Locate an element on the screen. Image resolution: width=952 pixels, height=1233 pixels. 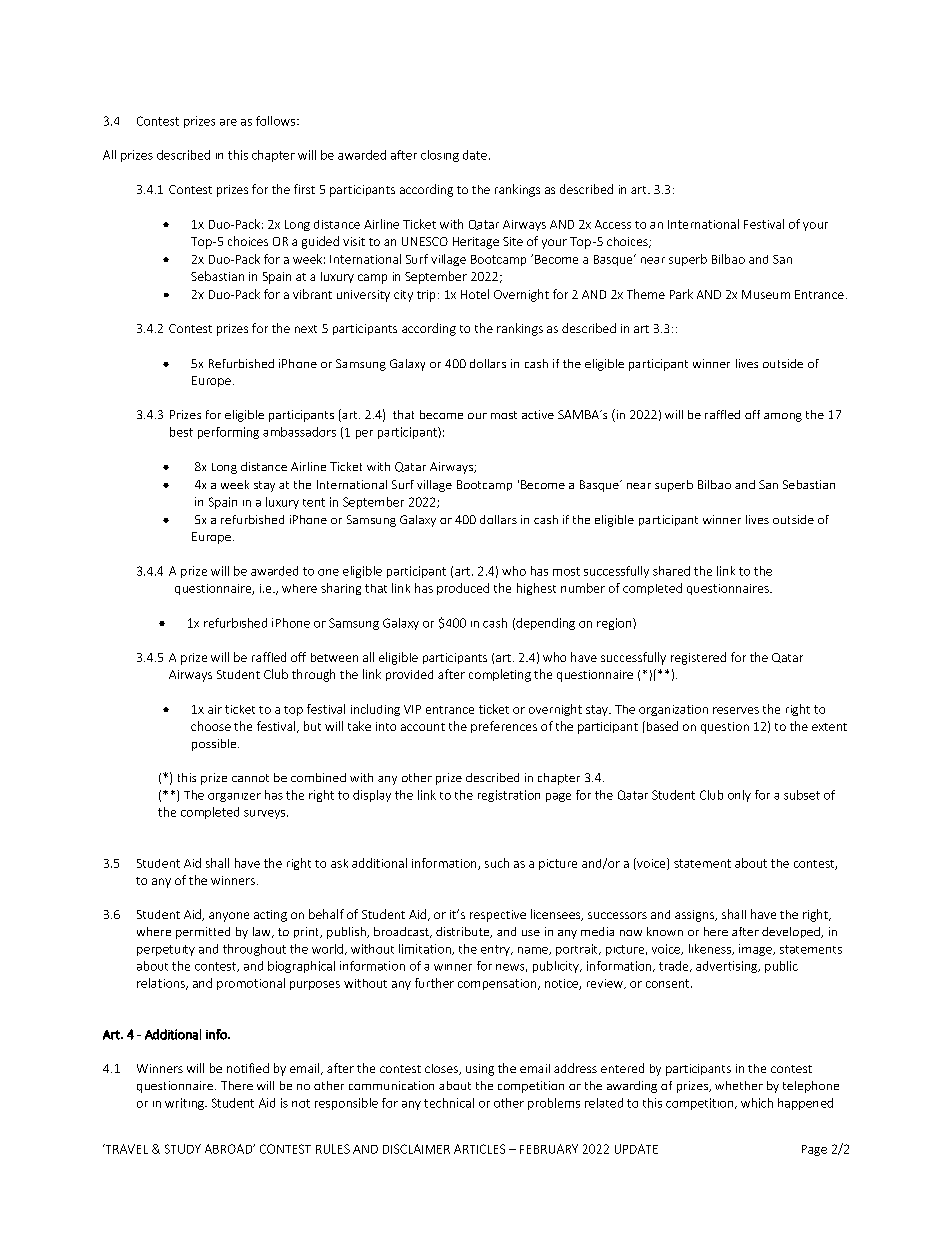
closing is located at coordinates (440, 156).
